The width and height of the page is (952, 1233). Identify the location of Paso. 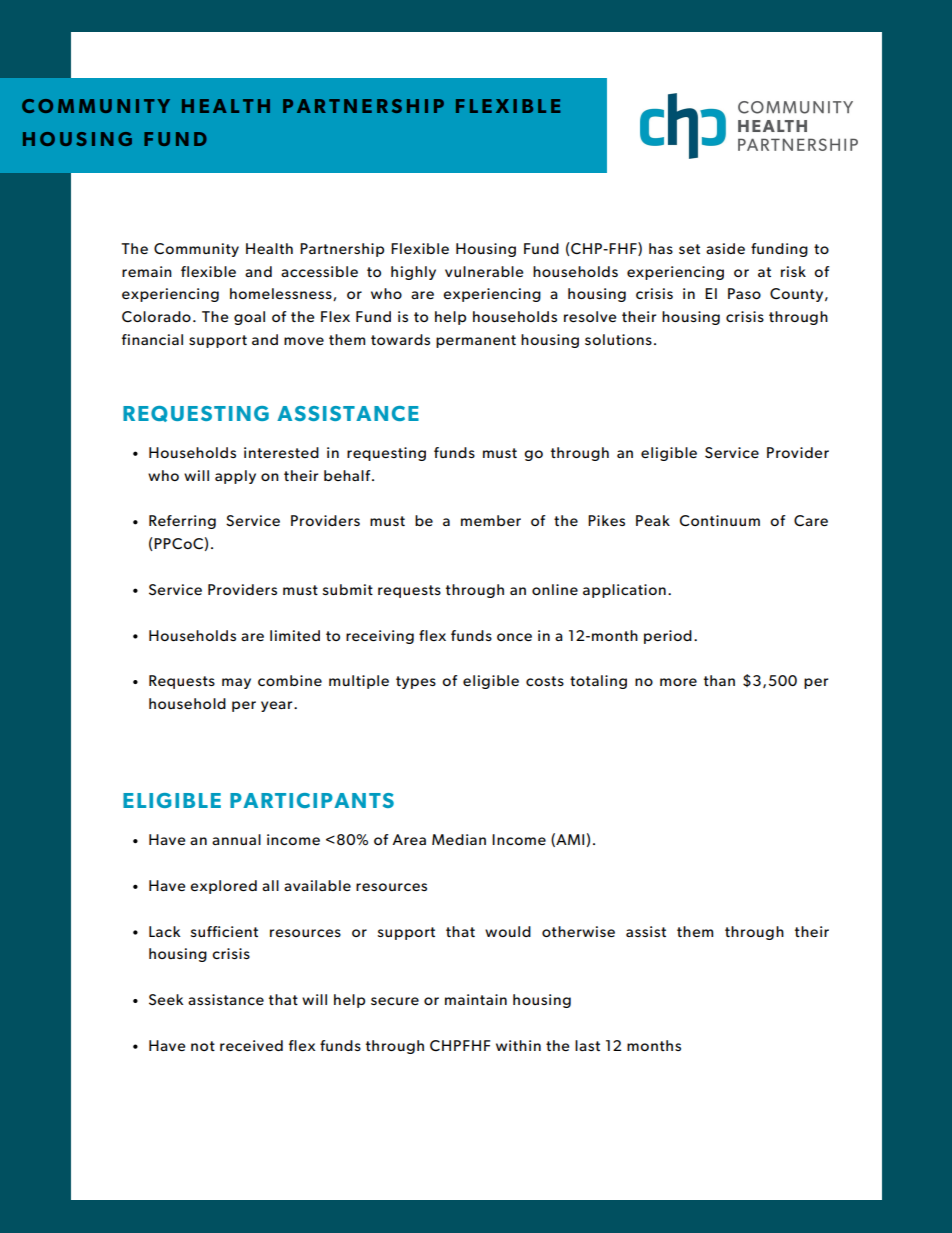
(744, 293).
